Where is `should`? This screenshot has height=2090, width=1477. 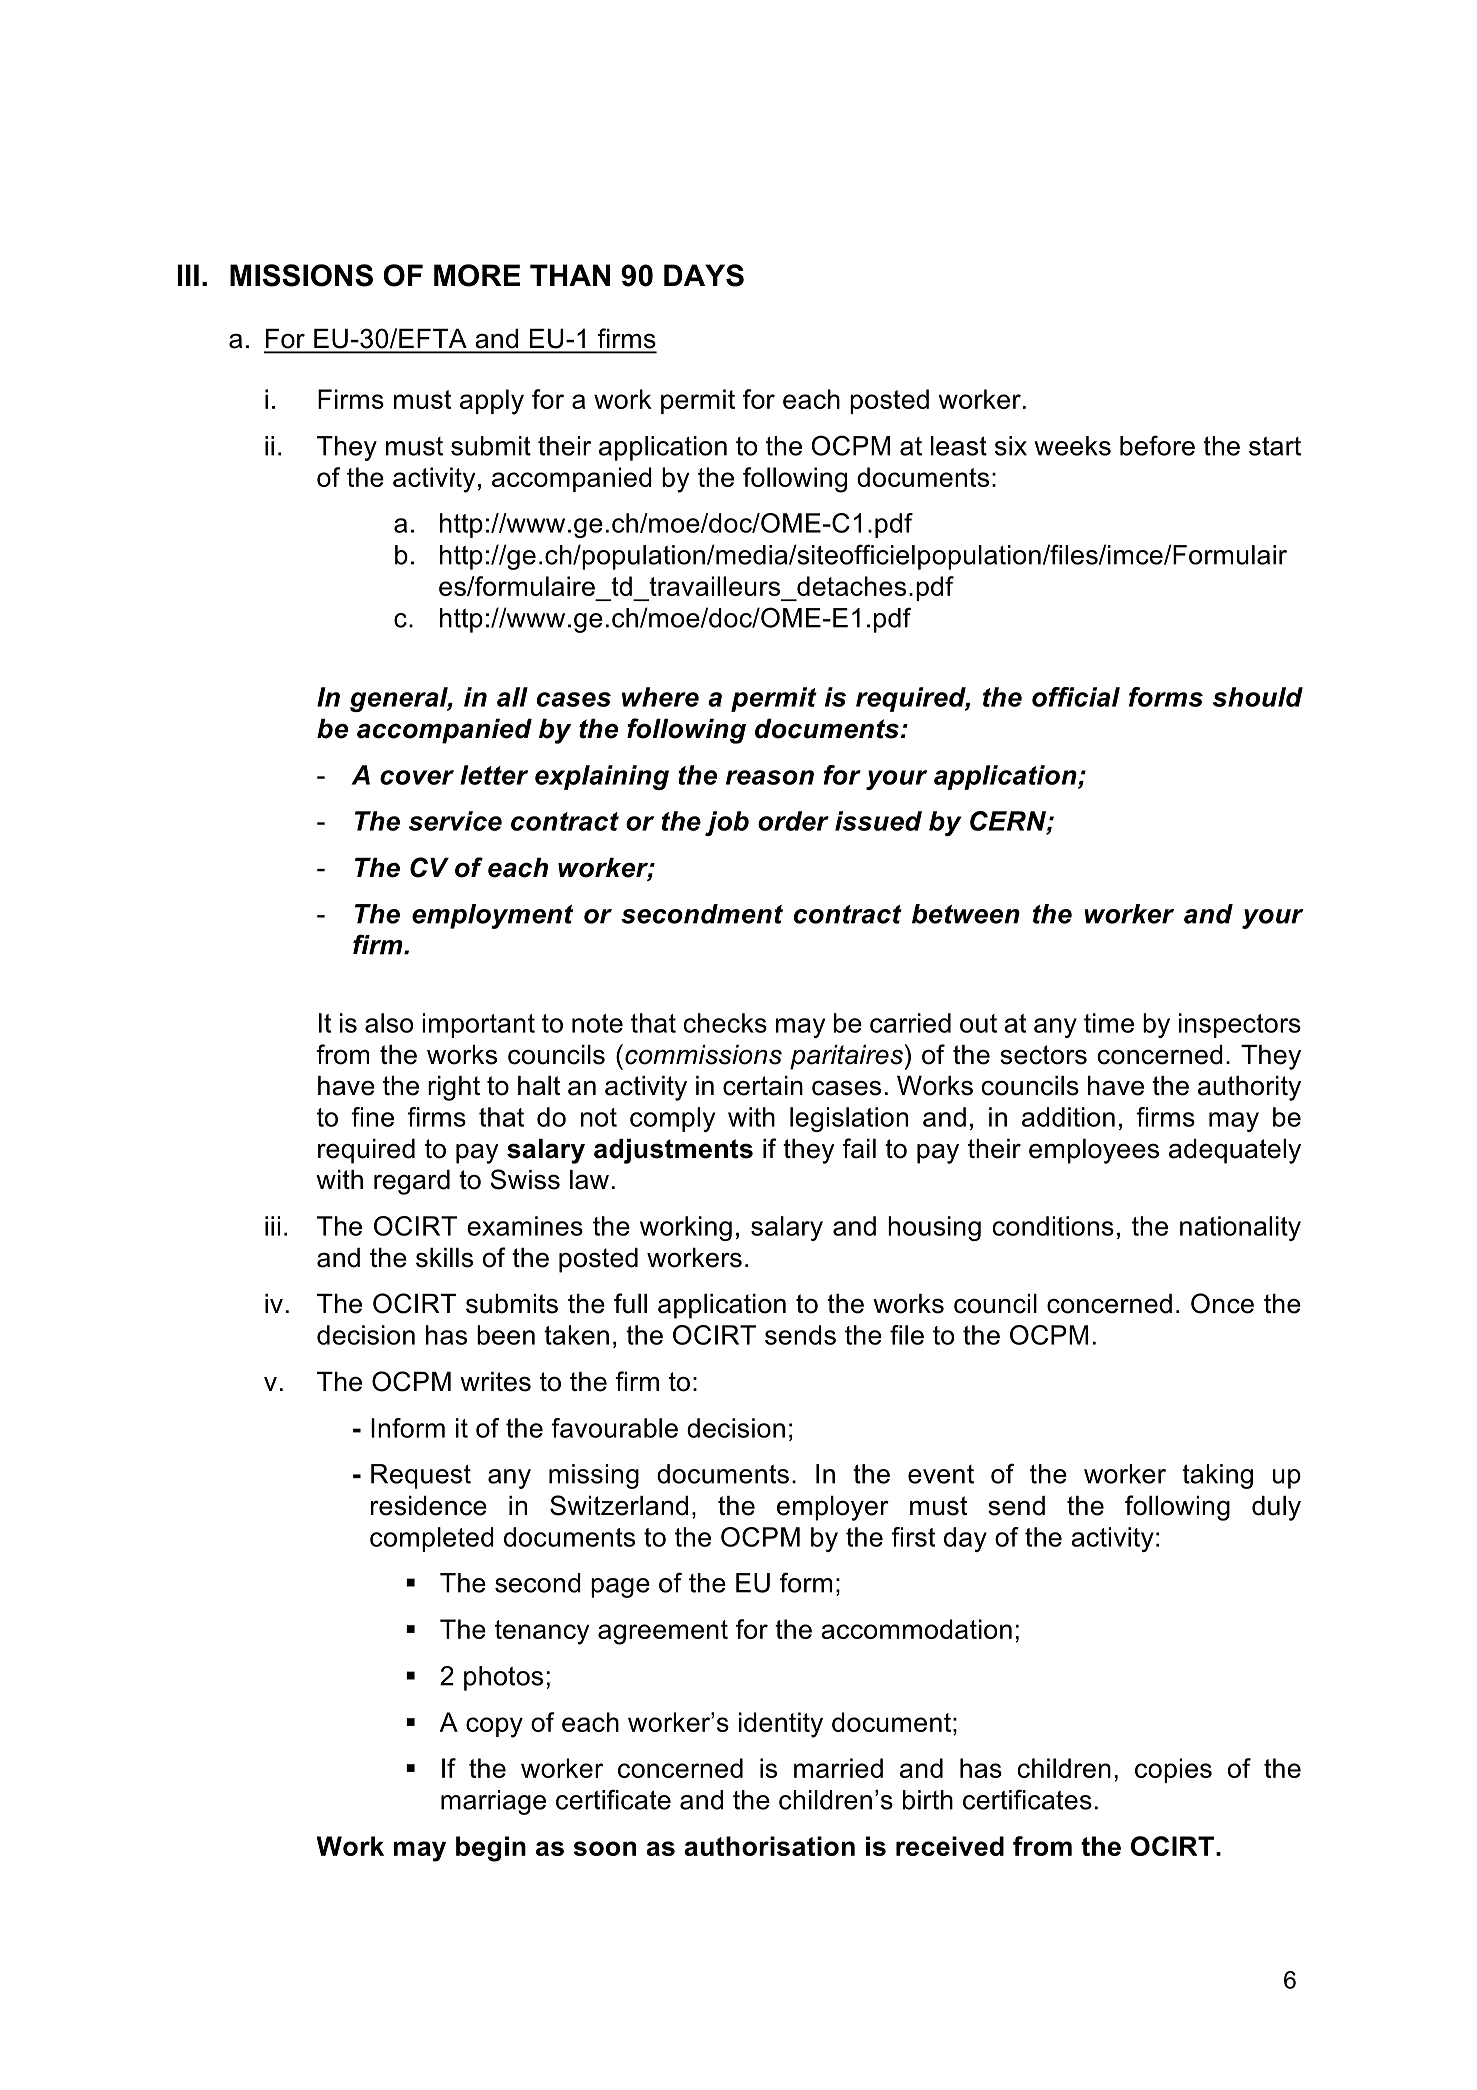
should is located at coordinates (1258, 697).
